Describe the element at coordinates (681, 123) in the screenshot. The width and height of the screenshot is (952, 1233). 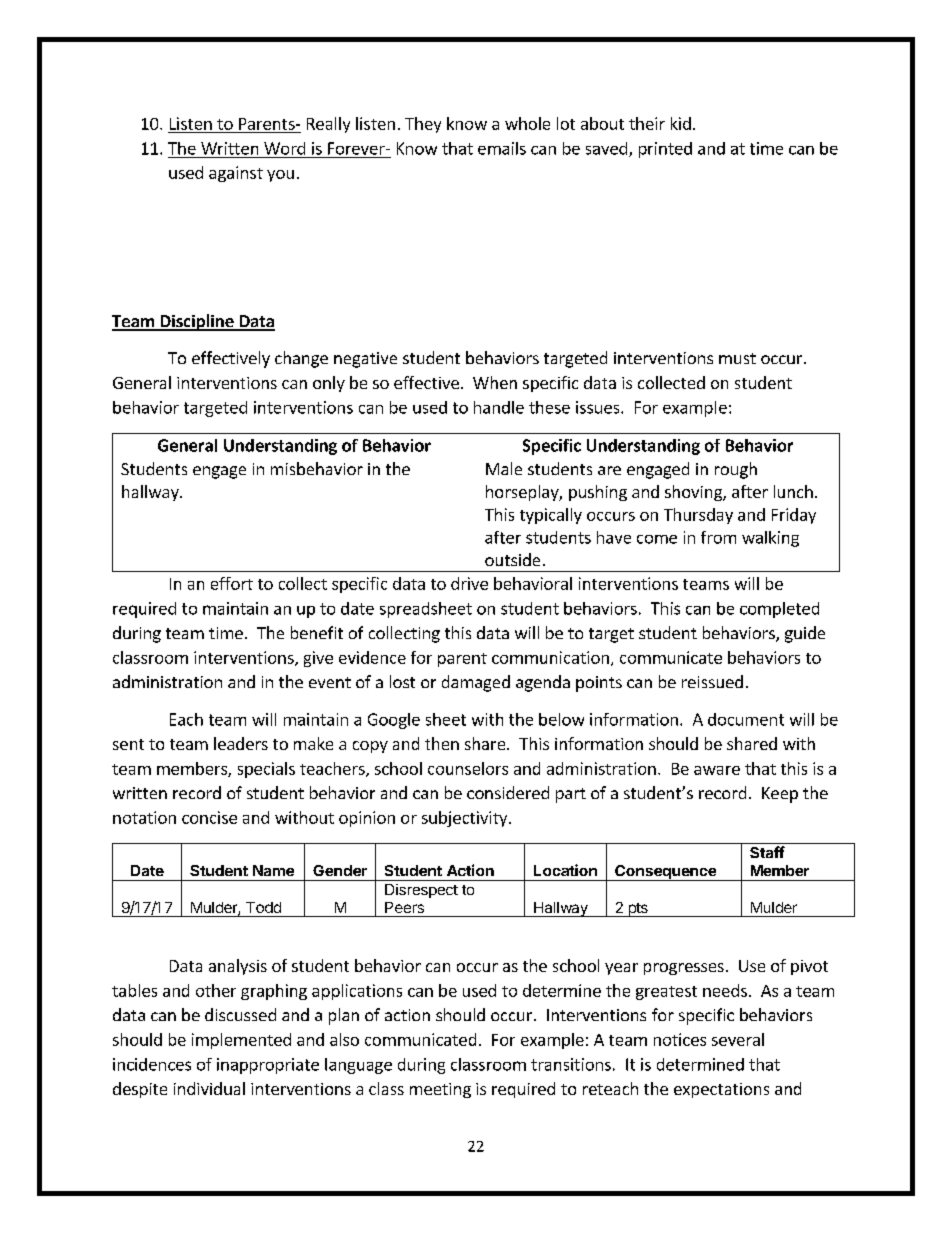
I see `kid` at that location.
